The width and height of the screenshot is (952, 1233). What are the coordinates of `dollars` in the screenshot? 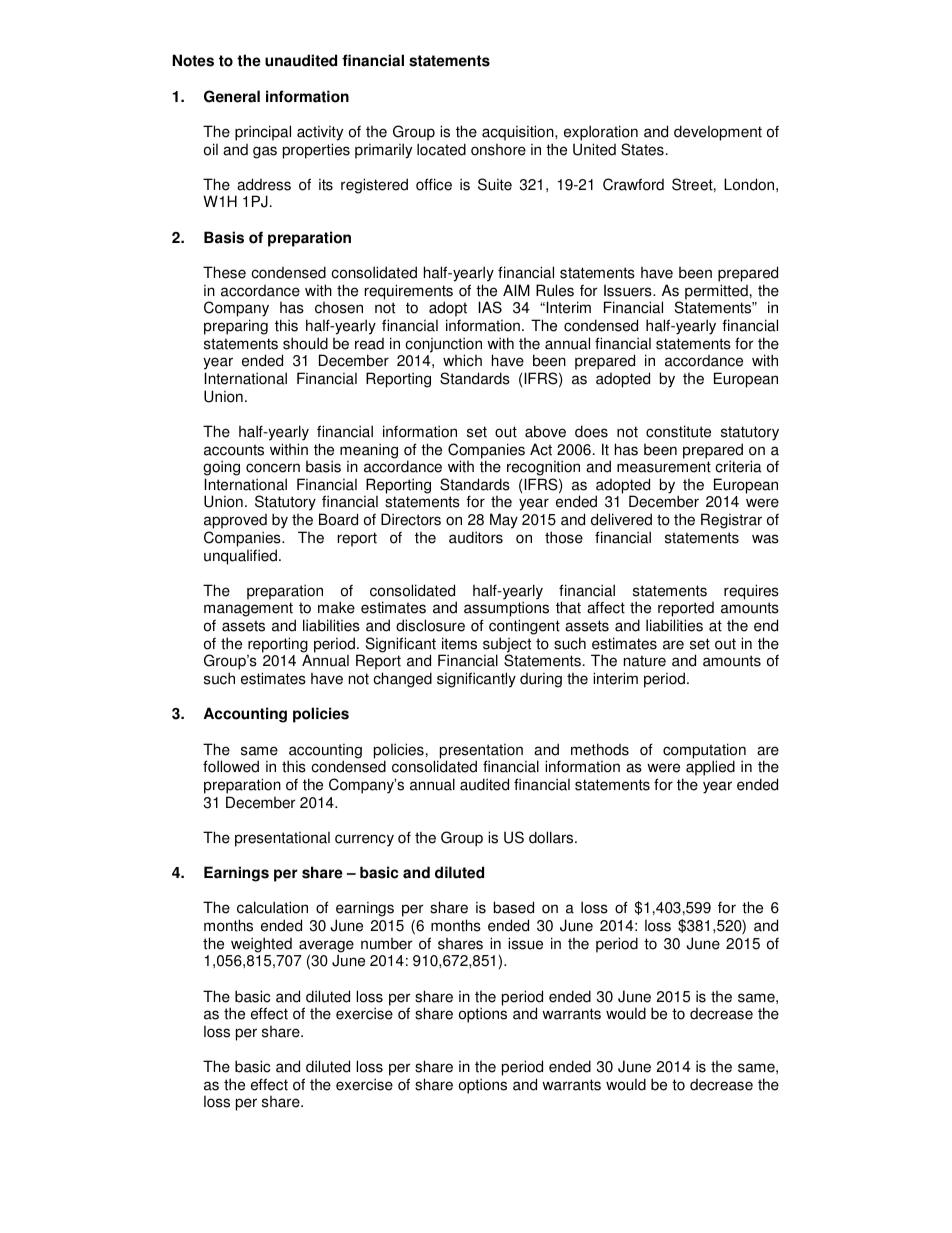 It's located at (552, 837).
